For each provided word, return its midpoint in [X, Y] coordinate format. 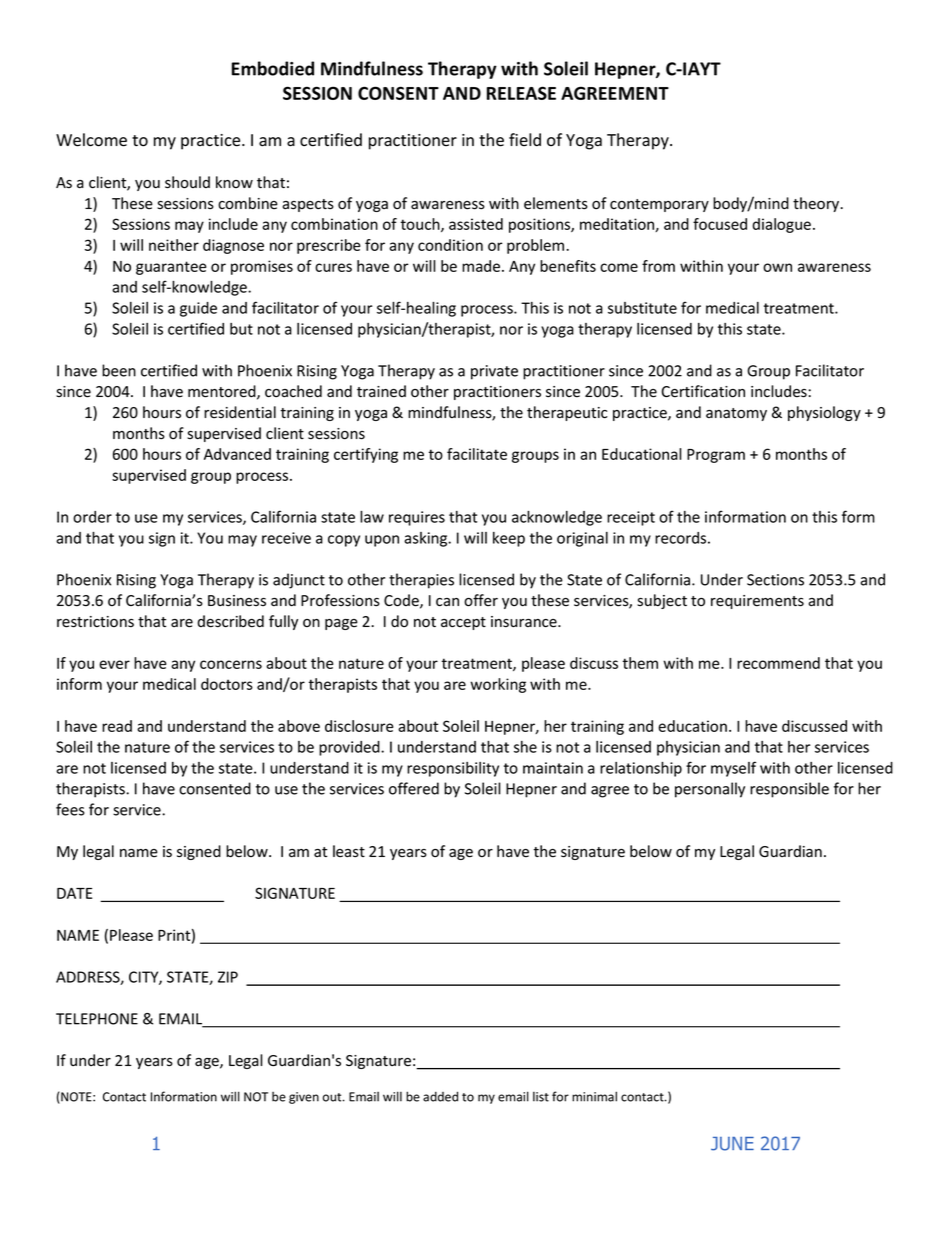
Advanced [237, 454]
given [304, 1098]
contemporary [659, 205]
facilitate [477, 454]
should [187, 182]
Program [716, 456]
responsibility [453, 769]
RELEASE [521, 93]
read [117, 726]
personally [710, 790]
